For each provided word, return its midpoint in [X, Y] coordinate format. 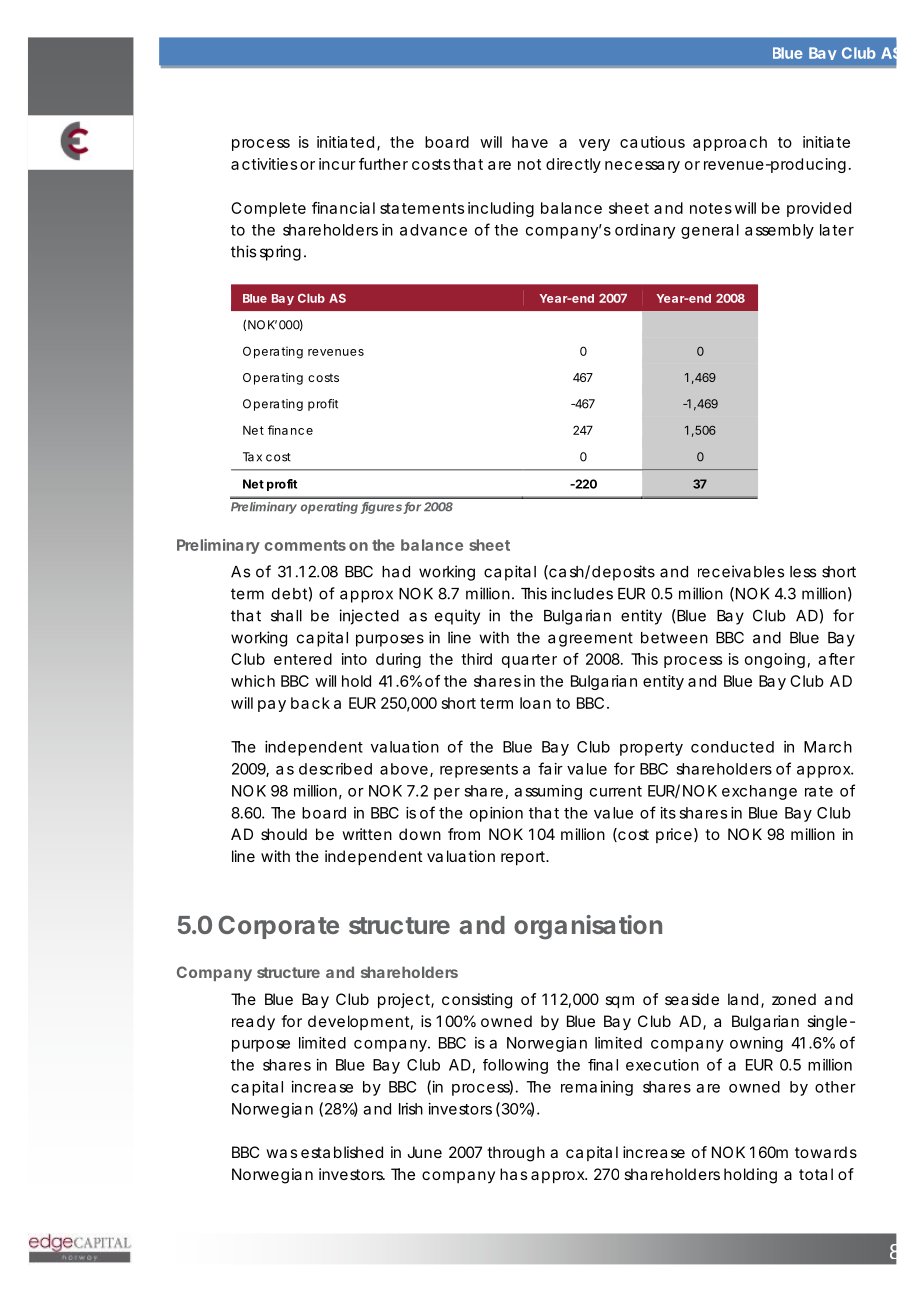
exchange [759, 792]
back [310, 703]
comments [305, 545]
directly [573, 165]
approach [730, 143]
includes [582, 593]
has [513, 1174]
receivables [741, 571]
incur [337, 164]
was [281, 1153]
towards [826, 1152]
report [524, 858]
